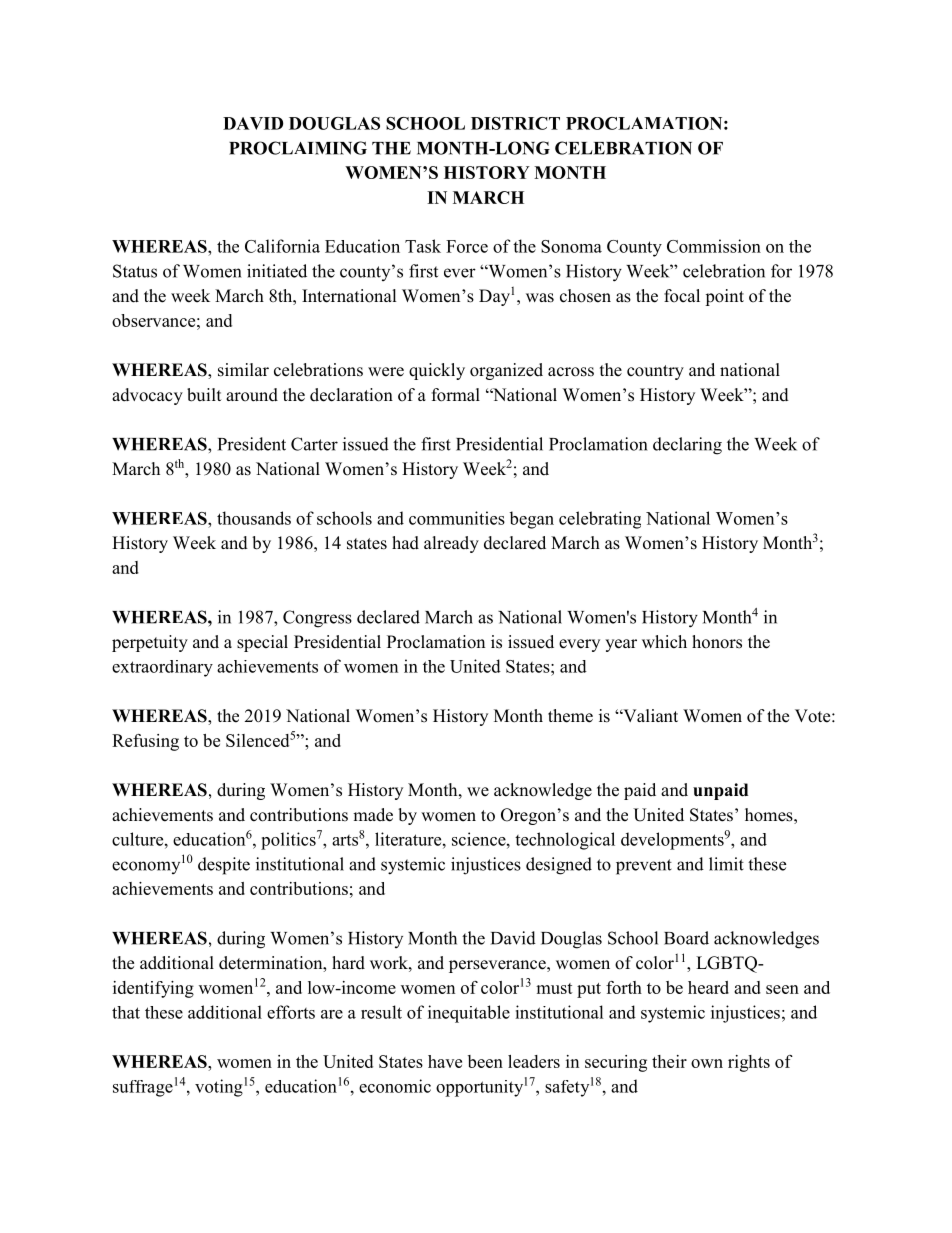  I want to click on already, so click(451, 544).
